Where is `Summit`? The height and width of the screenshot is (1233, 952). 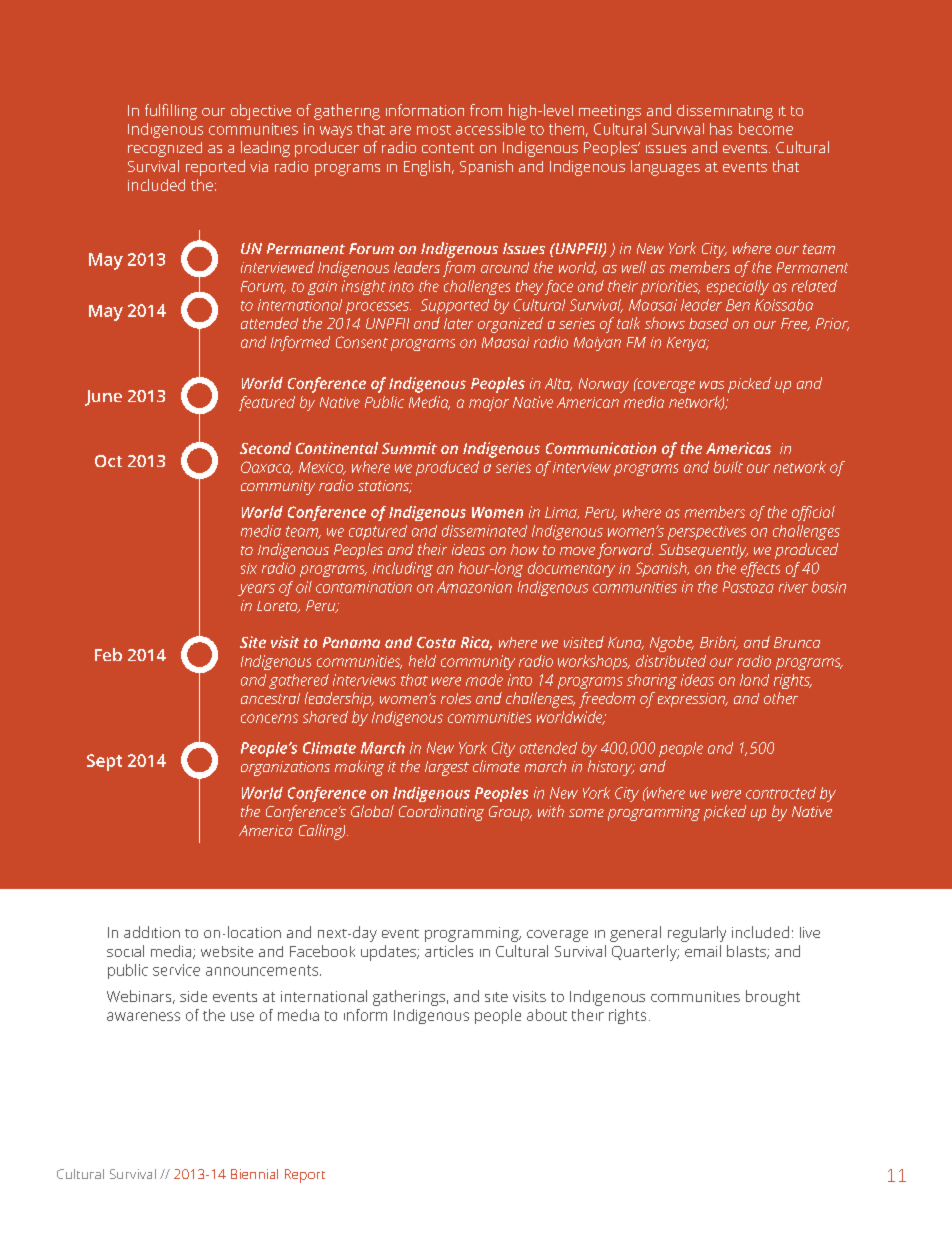 Summit is located at coordinates (409, 448).
